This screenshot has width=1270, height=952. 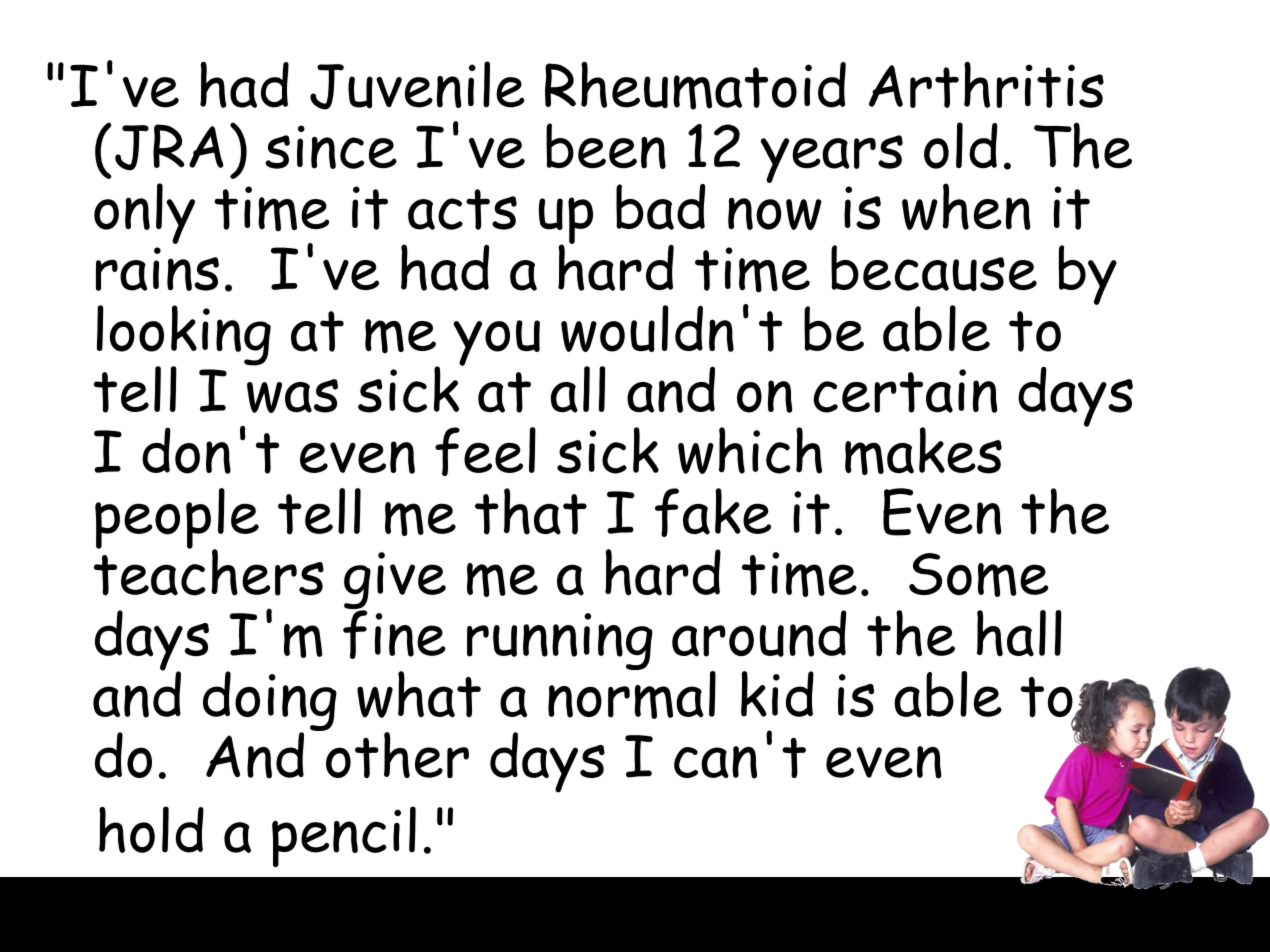 I want to click on you, so click(x=496, y=343).
